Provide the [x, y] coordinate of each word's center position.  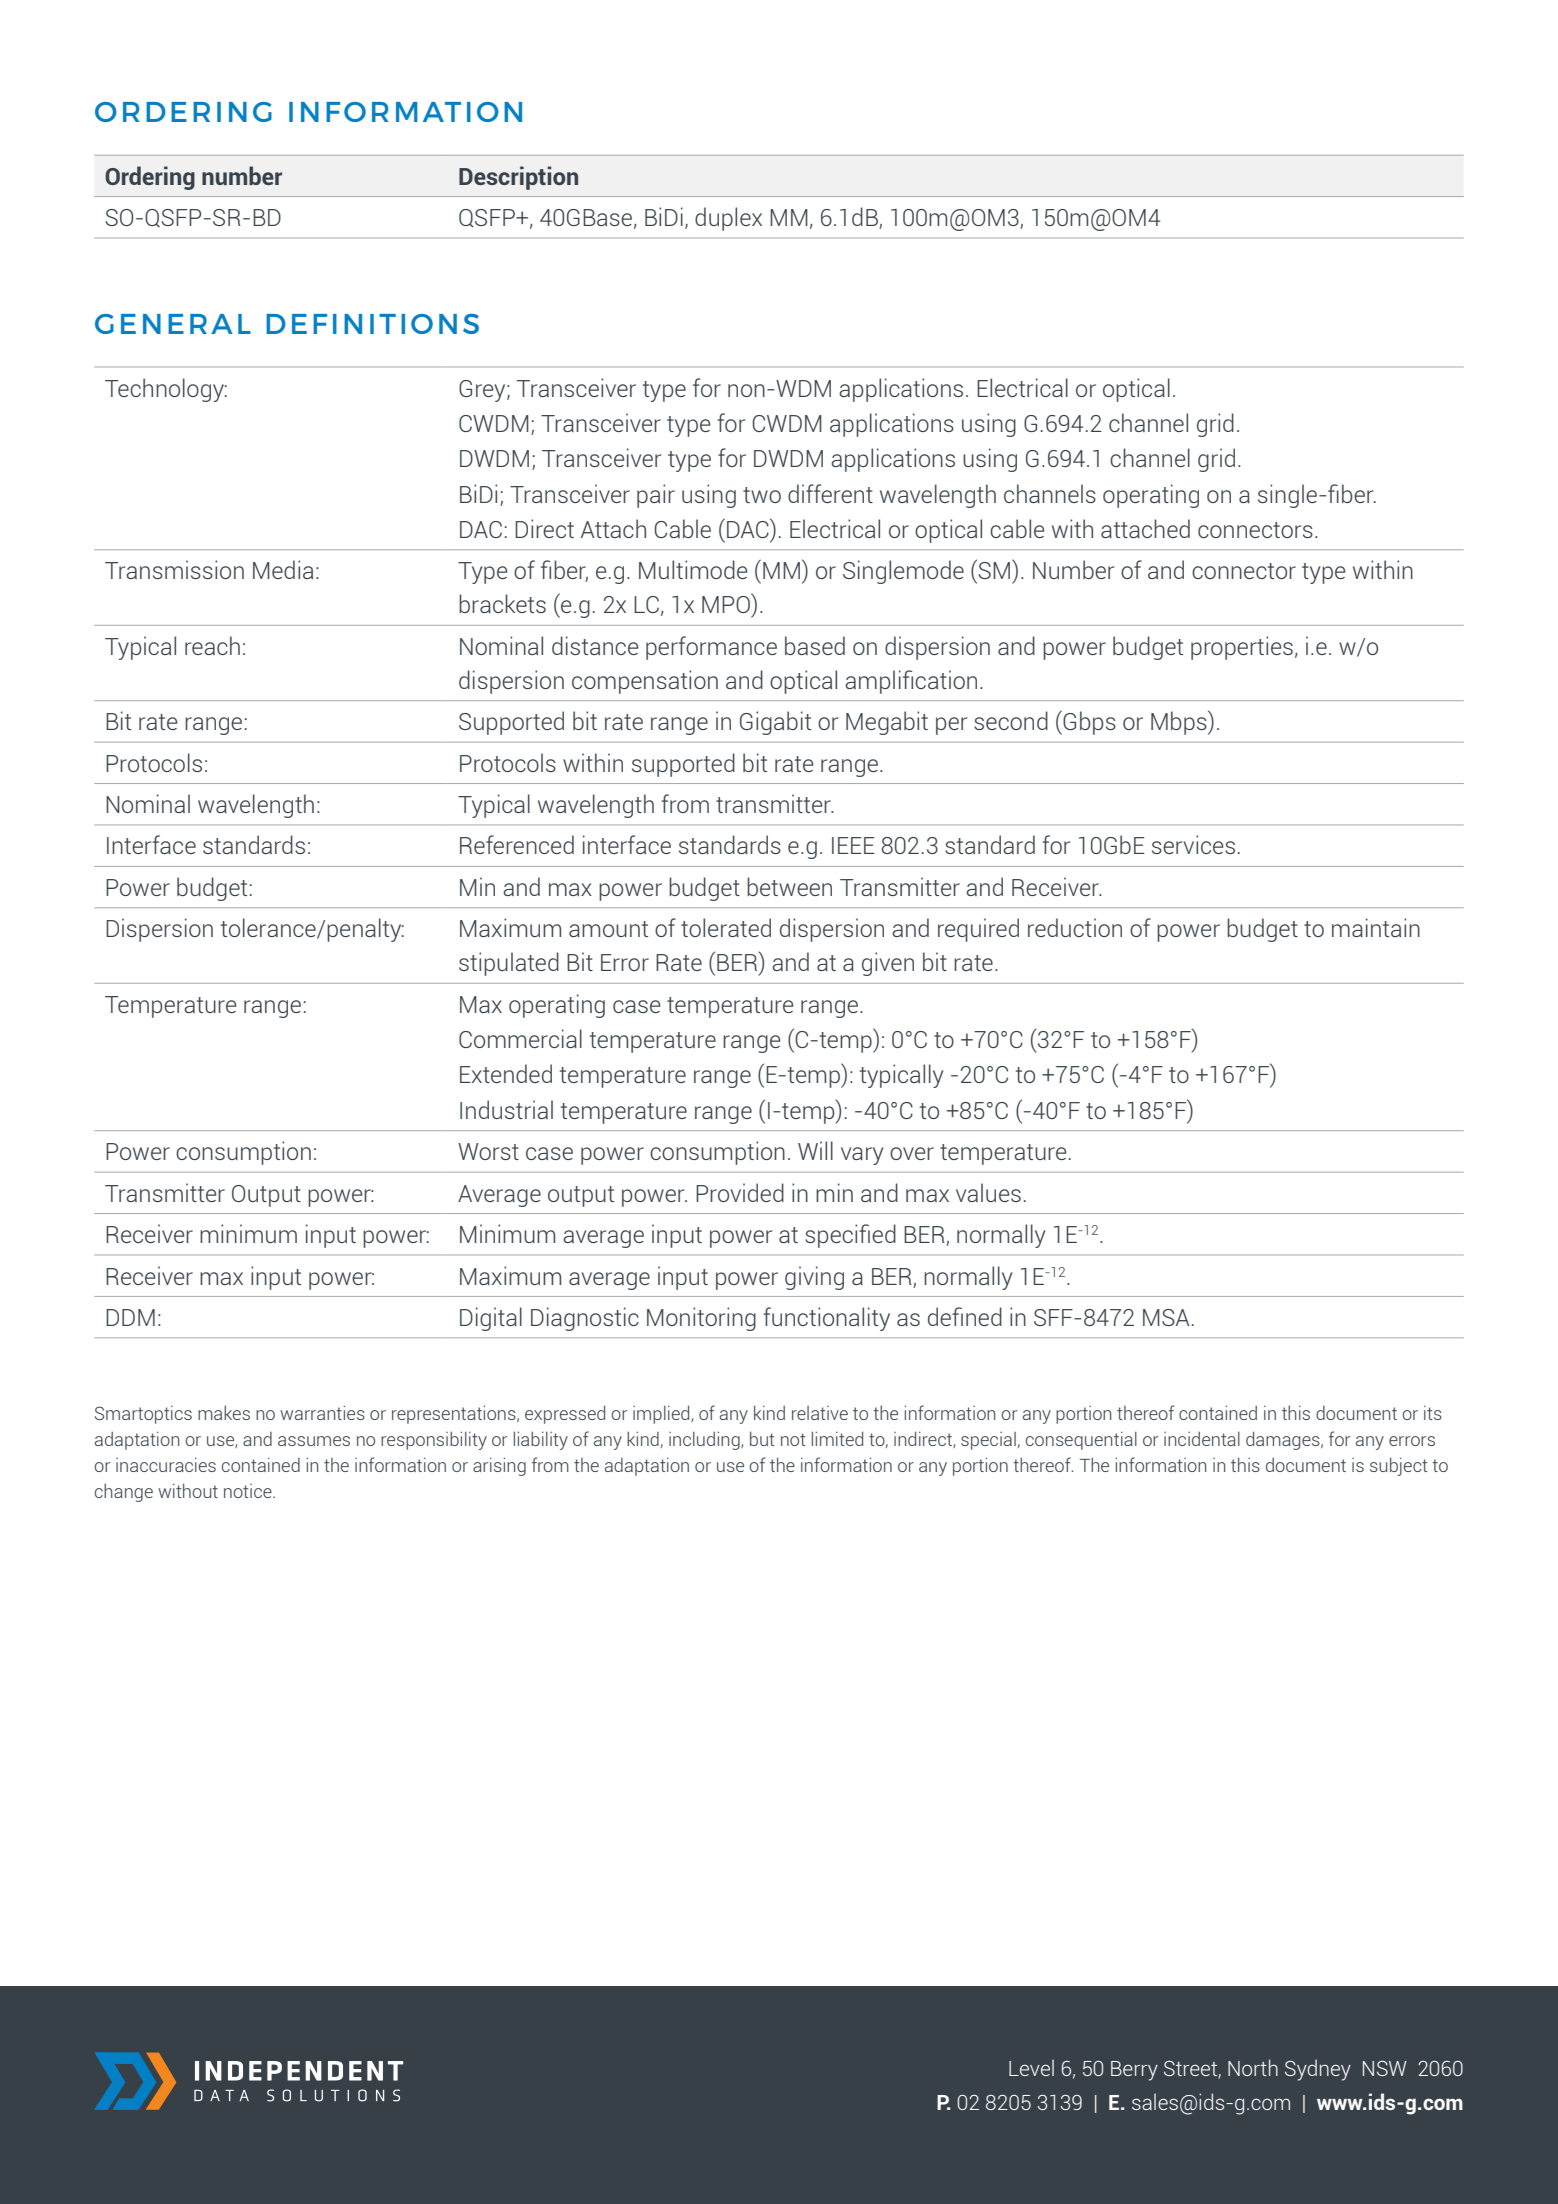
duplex [728, 219]
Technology [165, 390]
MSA [1166, 1317]
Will [815, 1150]
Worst [488, 1151]
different [830, 493]
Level [1031, 2067]
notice [249, 1491]
